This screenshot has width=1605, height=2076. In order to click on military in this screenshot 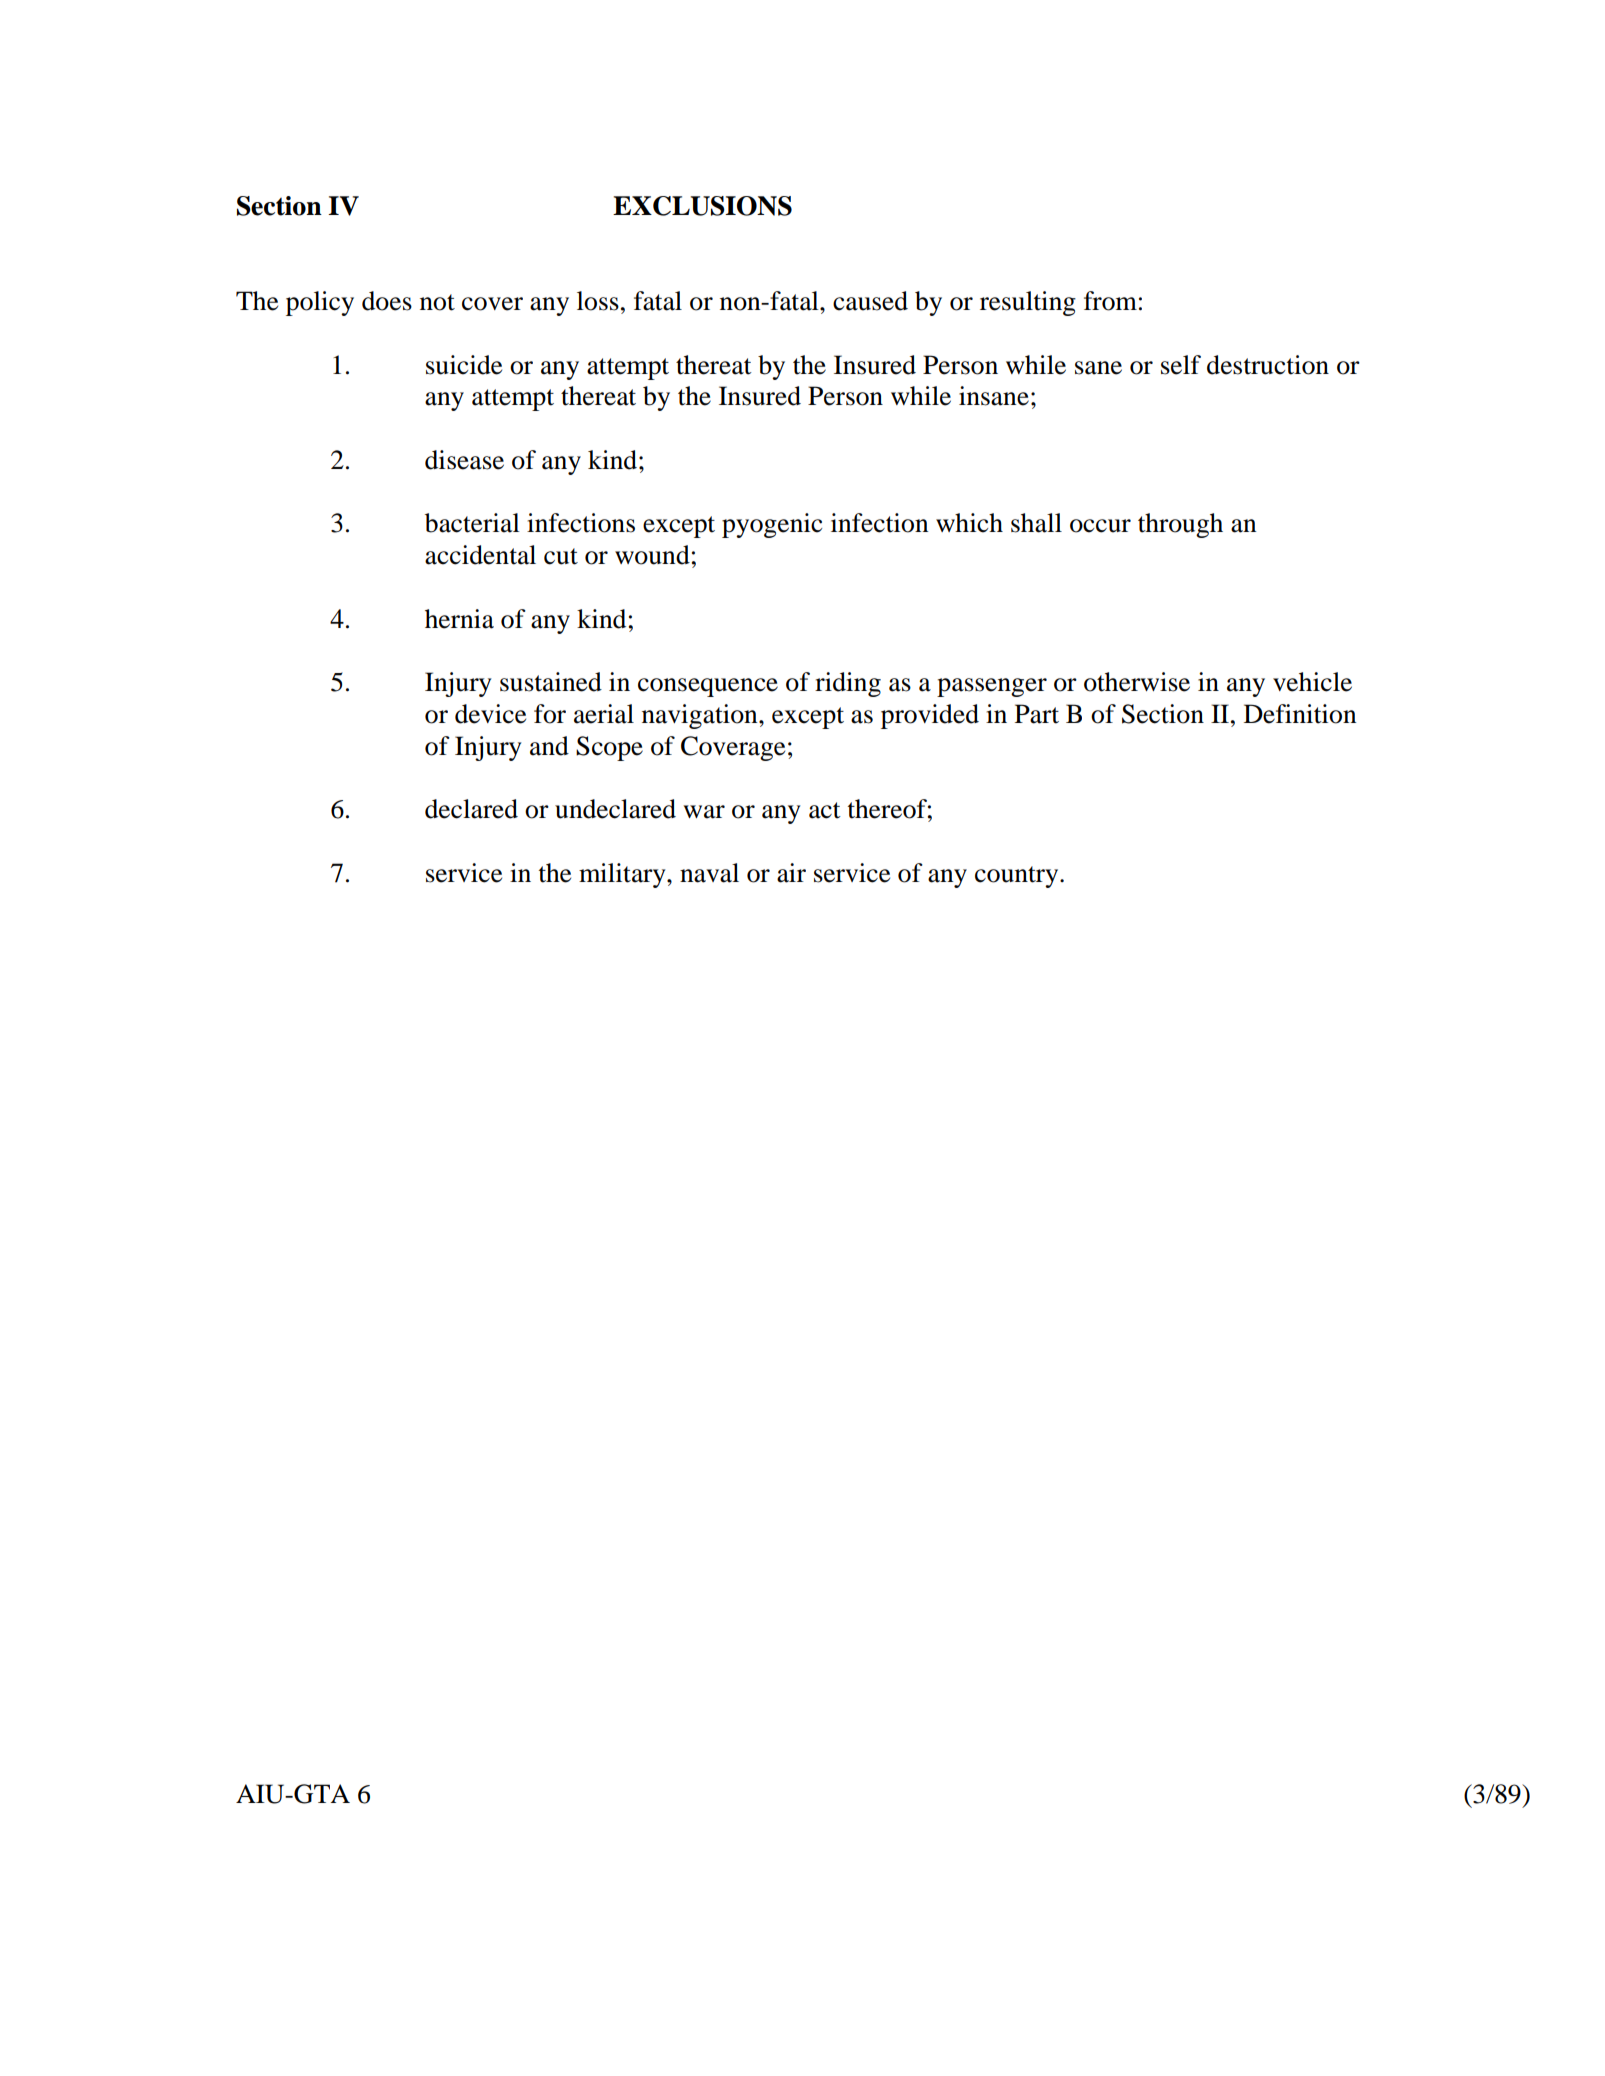, I will do `click(623, 875)`.
